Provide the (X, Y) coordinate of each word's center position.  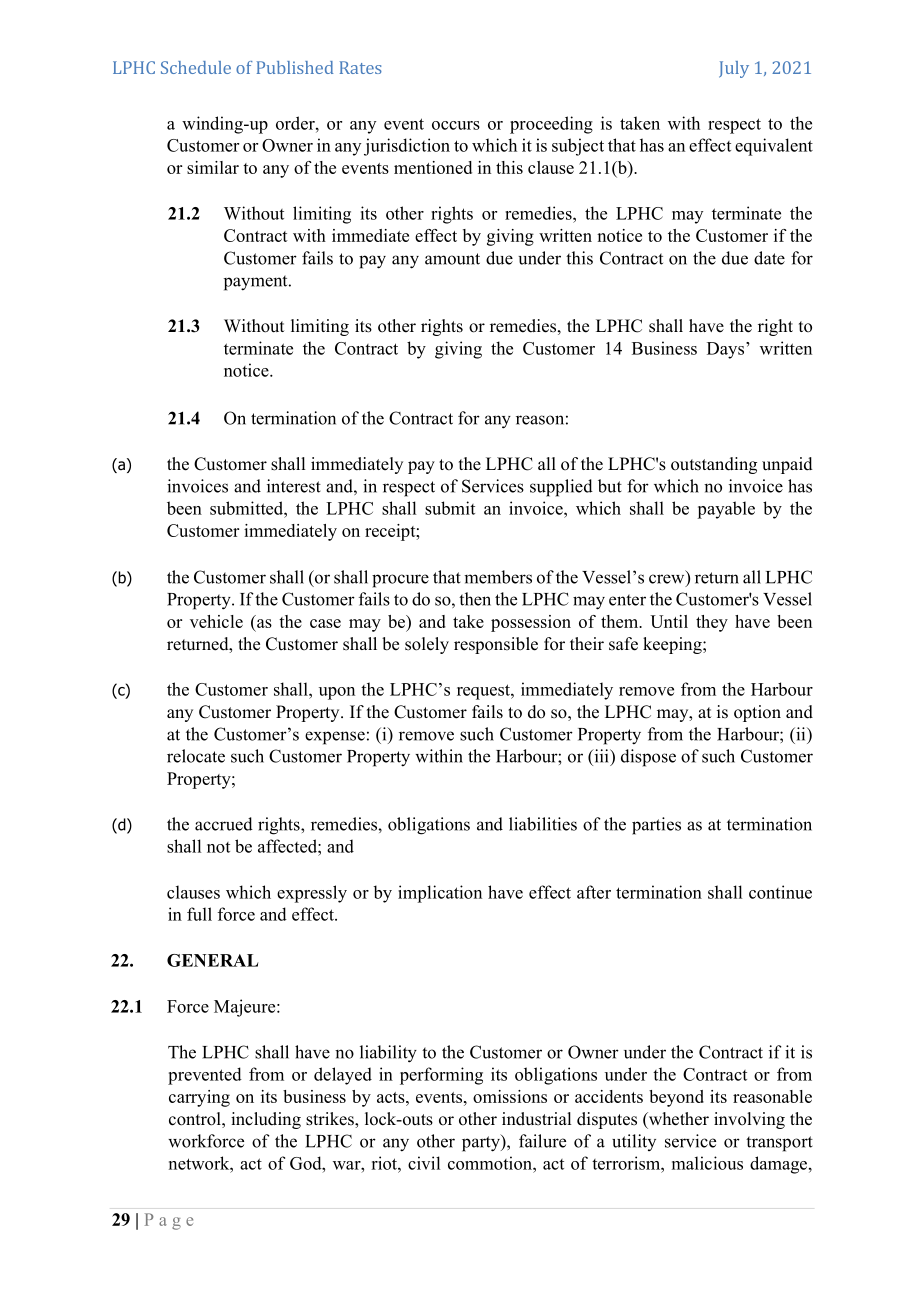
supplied (561, 488)
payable (726, 510)
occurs (456, 125)
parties (656, 826)
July (734, 69)
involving (749, 1120)
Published (295, 67)
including (266, 1120)
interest (294, 486)
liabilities (543, 824)
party (482, 1143)
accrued (224, 824)
